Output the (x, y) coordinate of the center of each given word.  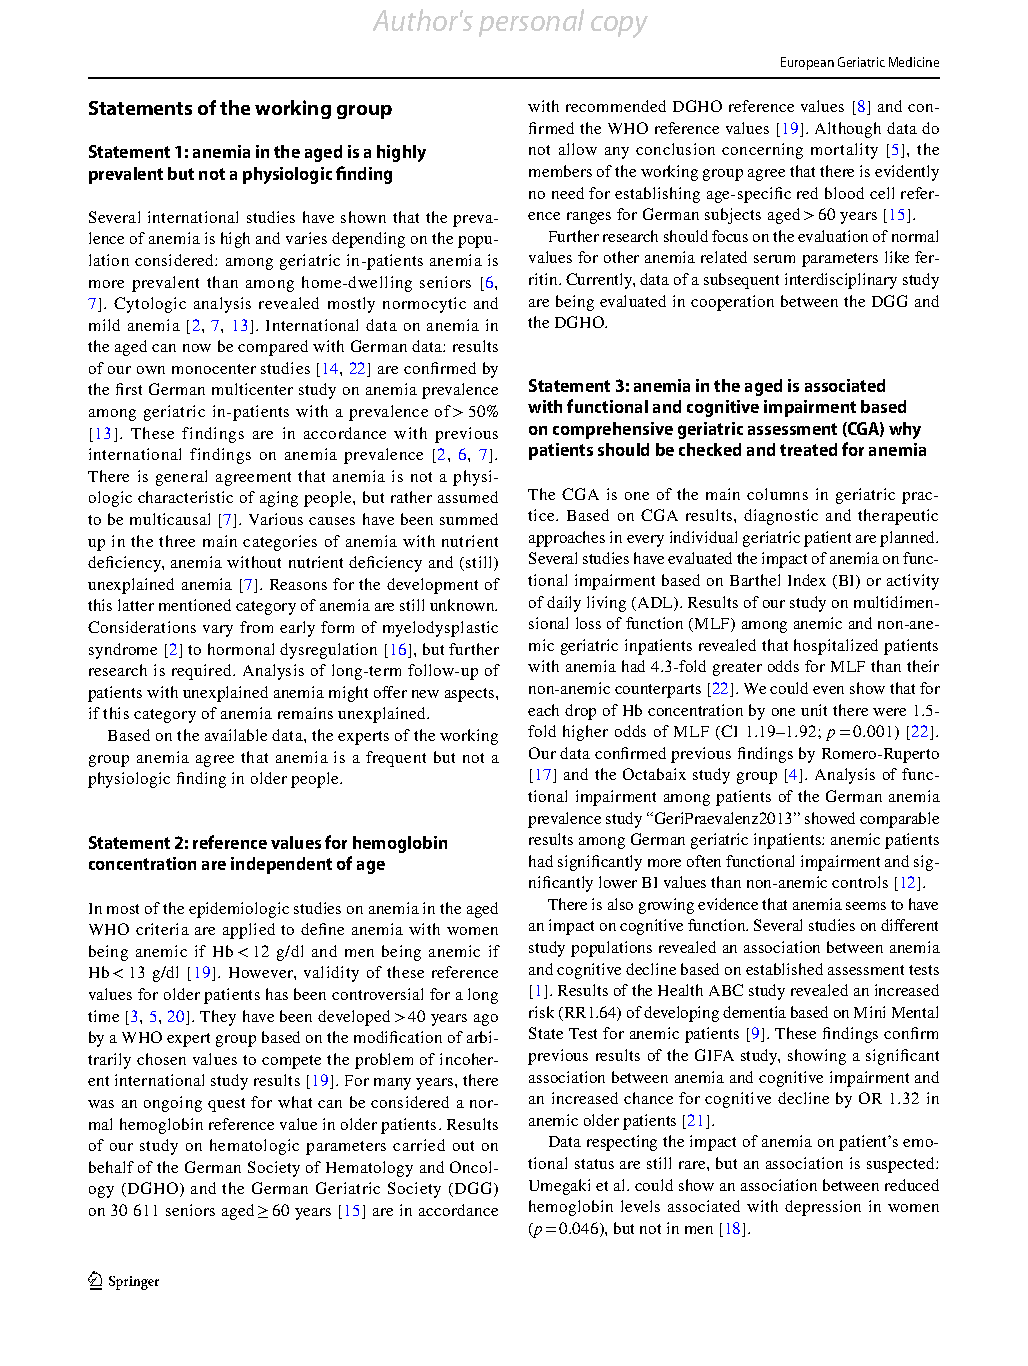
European (807, 63)
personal (531, 23)
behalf (111, 1167)
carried (419, 1145)
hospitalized (836, 647)
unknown (463, 605)
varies (306, 238)
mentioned (195, 605)
